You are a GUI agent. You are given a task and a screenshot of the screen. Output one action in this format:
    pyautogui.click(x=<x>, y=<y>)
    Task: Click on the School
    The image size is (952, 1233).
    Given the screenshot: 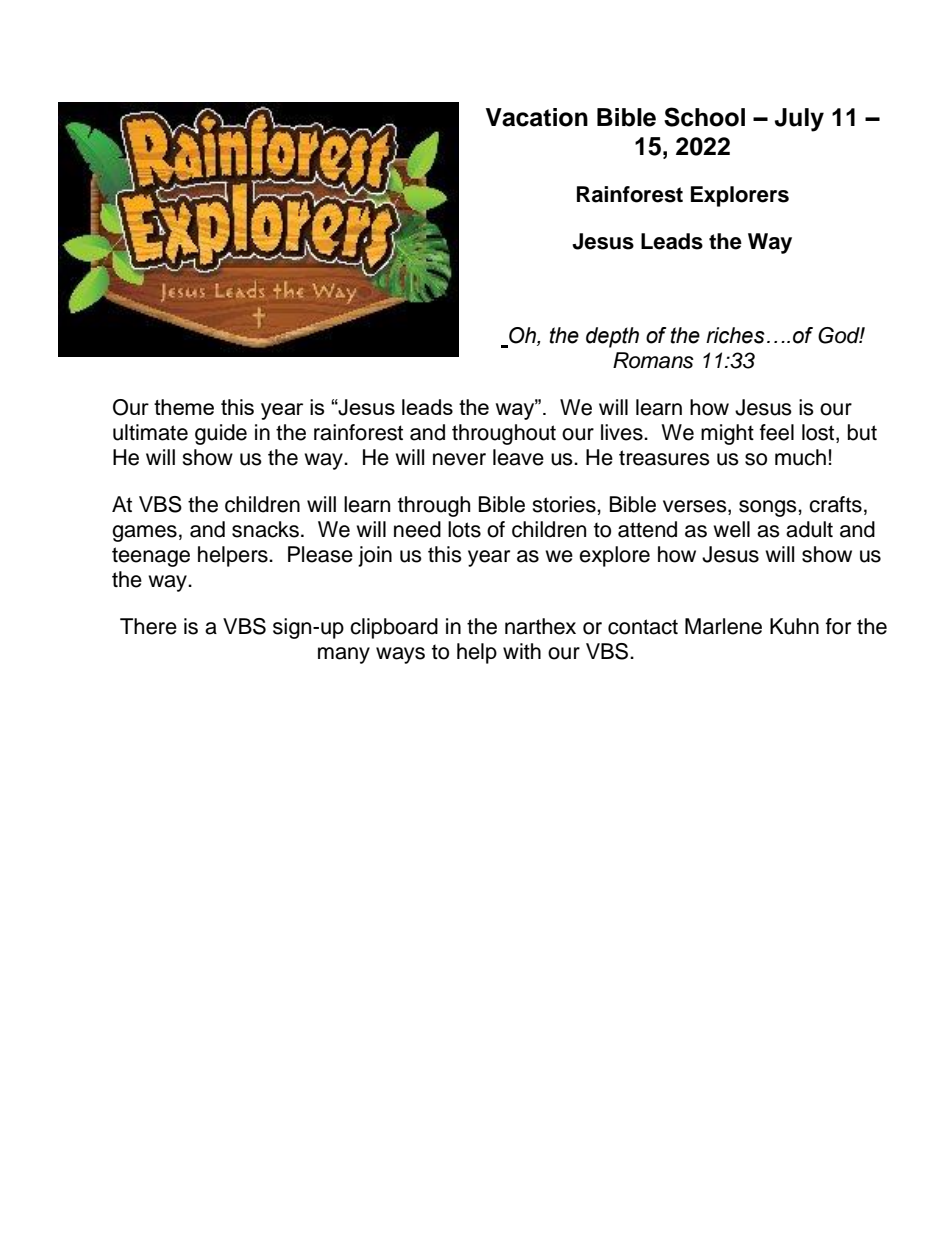 What is the action you would take?
    pyautogui.click(x=704, y=117)
